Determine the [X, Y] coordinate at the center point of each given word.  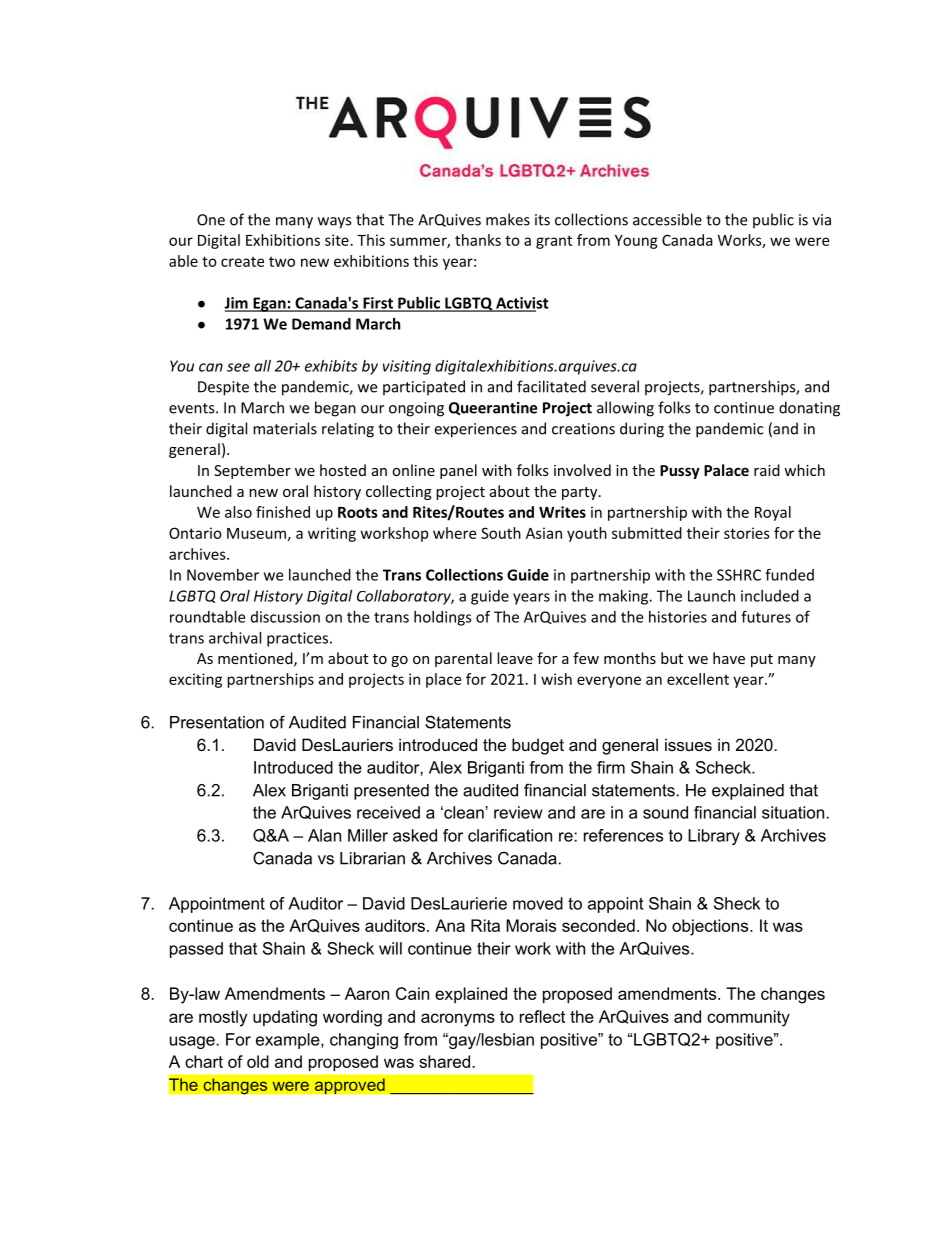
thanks [478, 240]
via [821, 220]
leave [515, 658]
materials [285, 428]
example [289, 1041]
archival [235, 638]
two [282, 262]
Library [714, 837]
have [729, 658]
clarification [510, 835]
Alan [324, 835]
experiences [475, 430]
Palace [726, 470]
